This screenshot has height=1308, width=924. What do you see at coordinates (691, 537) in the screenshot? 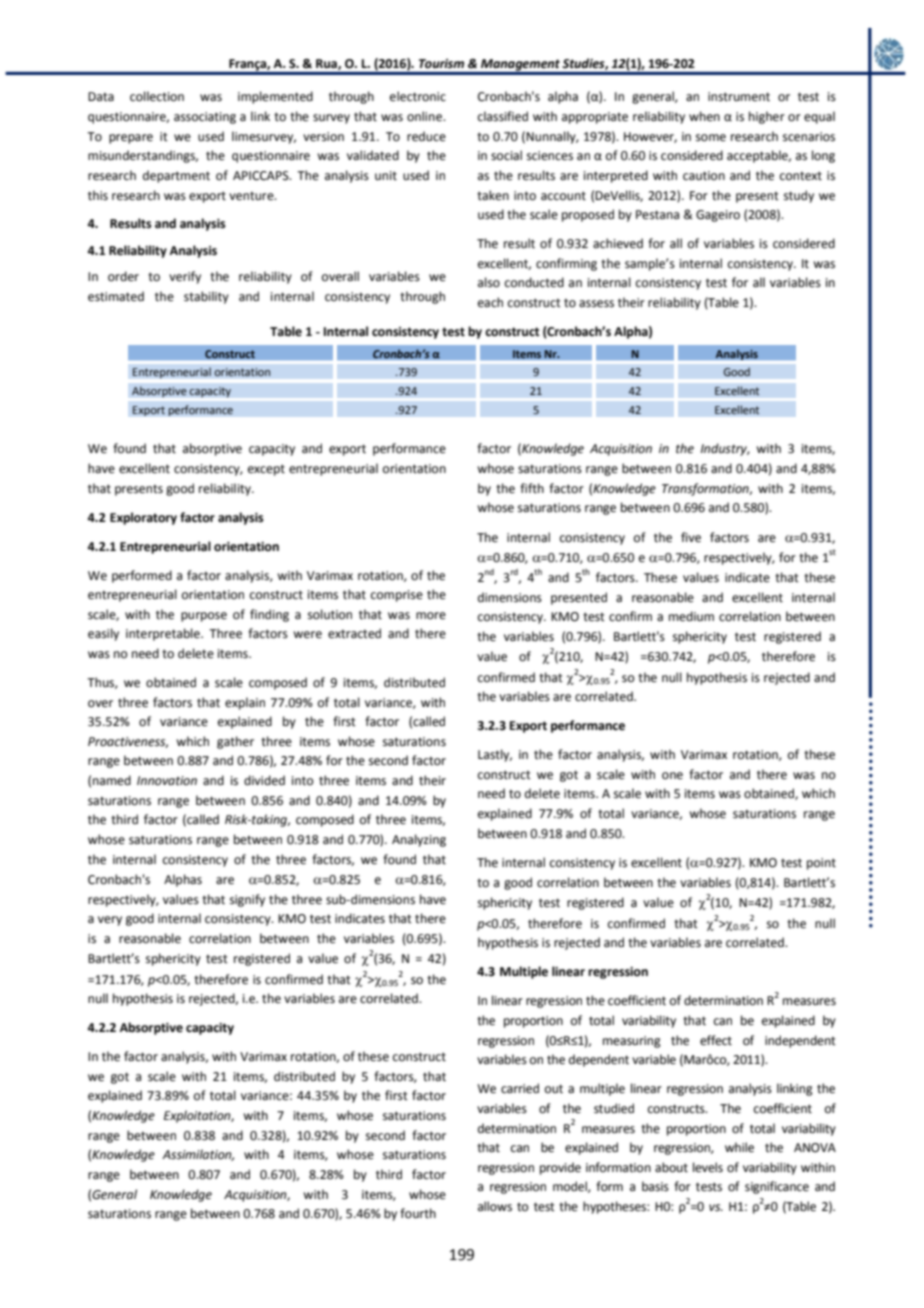
I see `five` at bounding box center [691, 537].
